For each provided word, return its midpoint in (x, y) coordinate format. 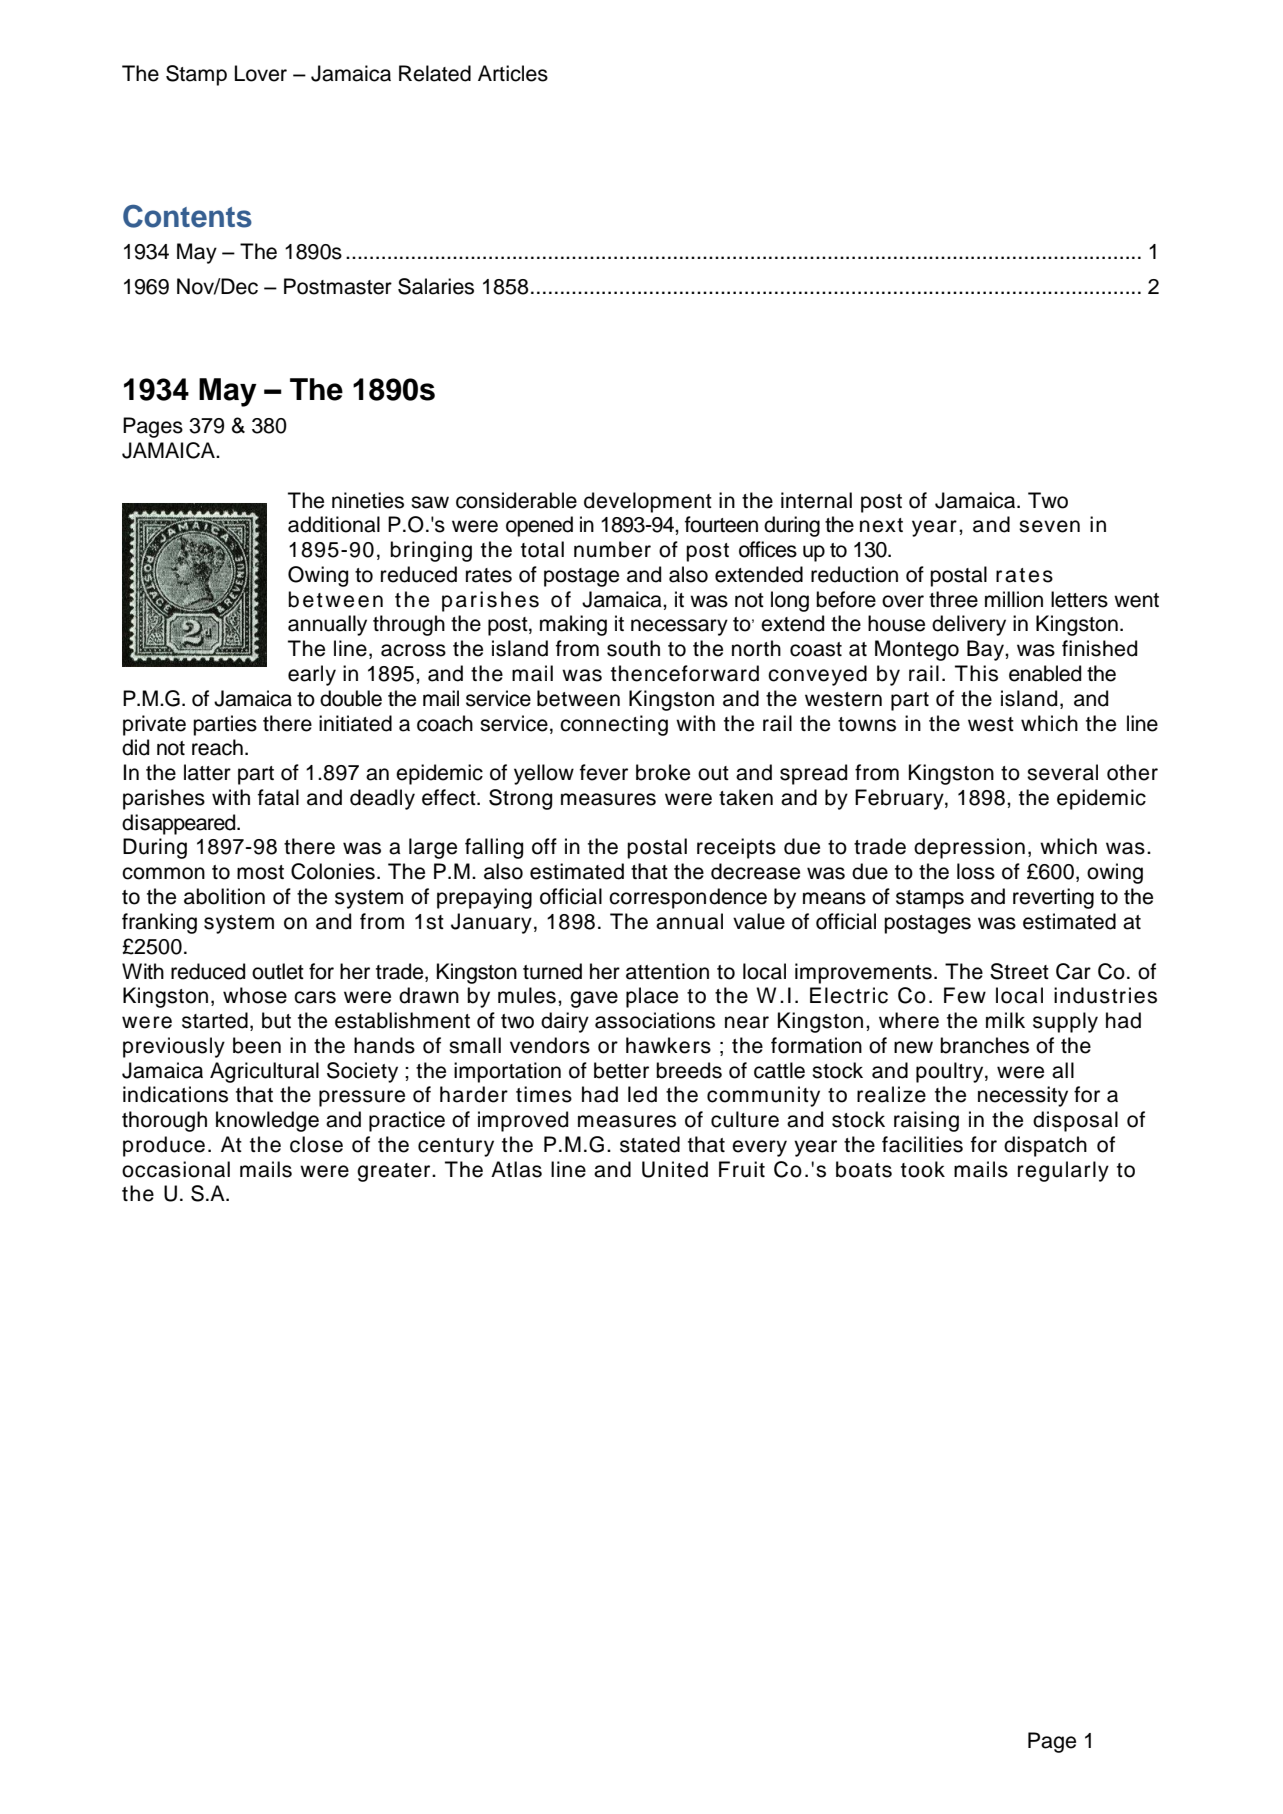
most (260, 872)
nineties (368, 500)
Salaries (436, 286)
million (1014, 599)
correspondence (688, 898)
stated (650, 1144)
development (648, 502)
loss (976, 871)
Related (435, 73)
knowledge (267, 1121)
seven (1049, 526)
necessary (679, 627)
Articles (513, 73)
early (312, 675)
